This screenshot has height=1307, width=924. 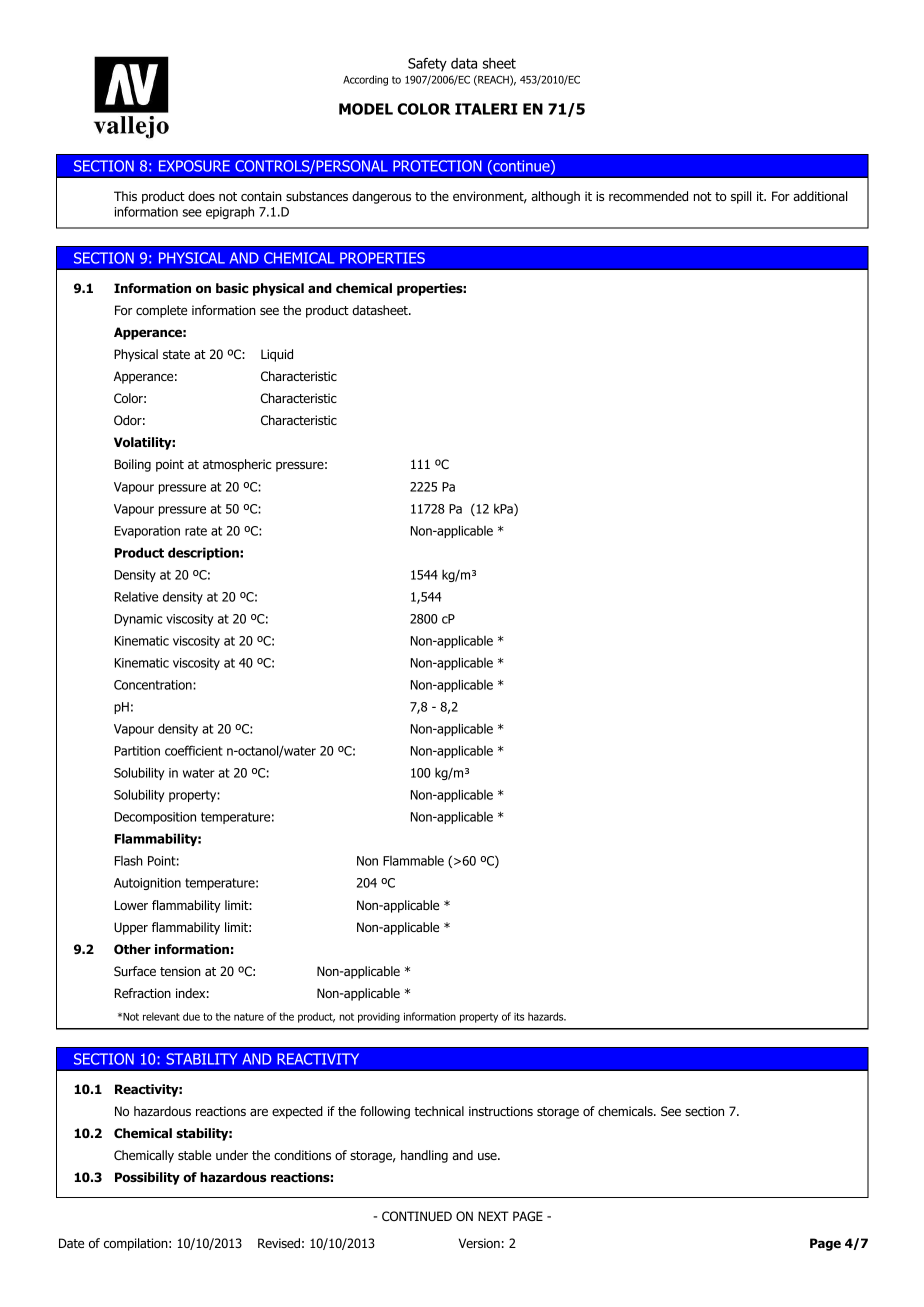 I want to click on This, so click(x=125, y=196).
